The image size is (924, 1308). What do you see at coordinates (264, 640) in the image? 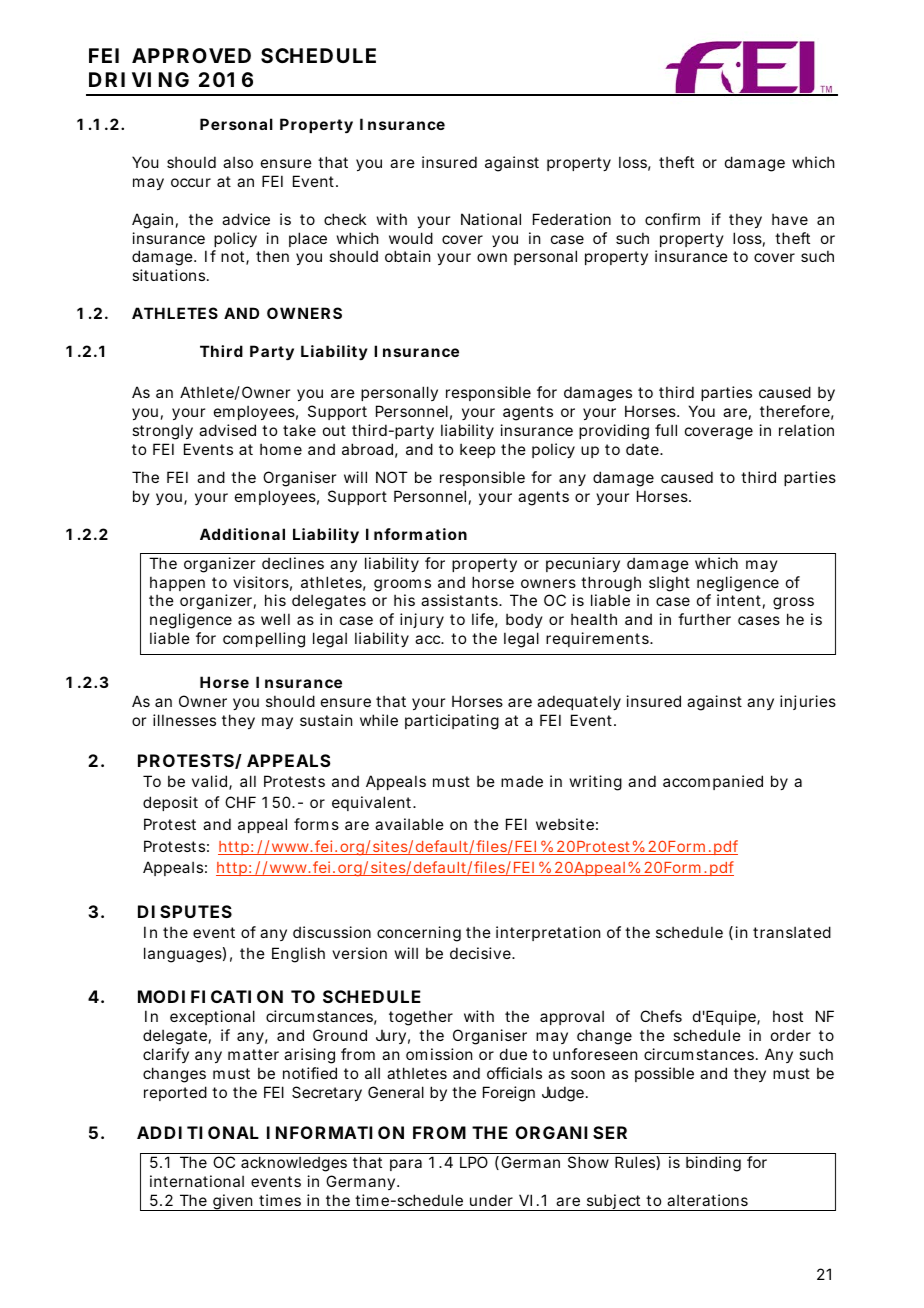
I see `compelling` at bounding box center [264, 640].
